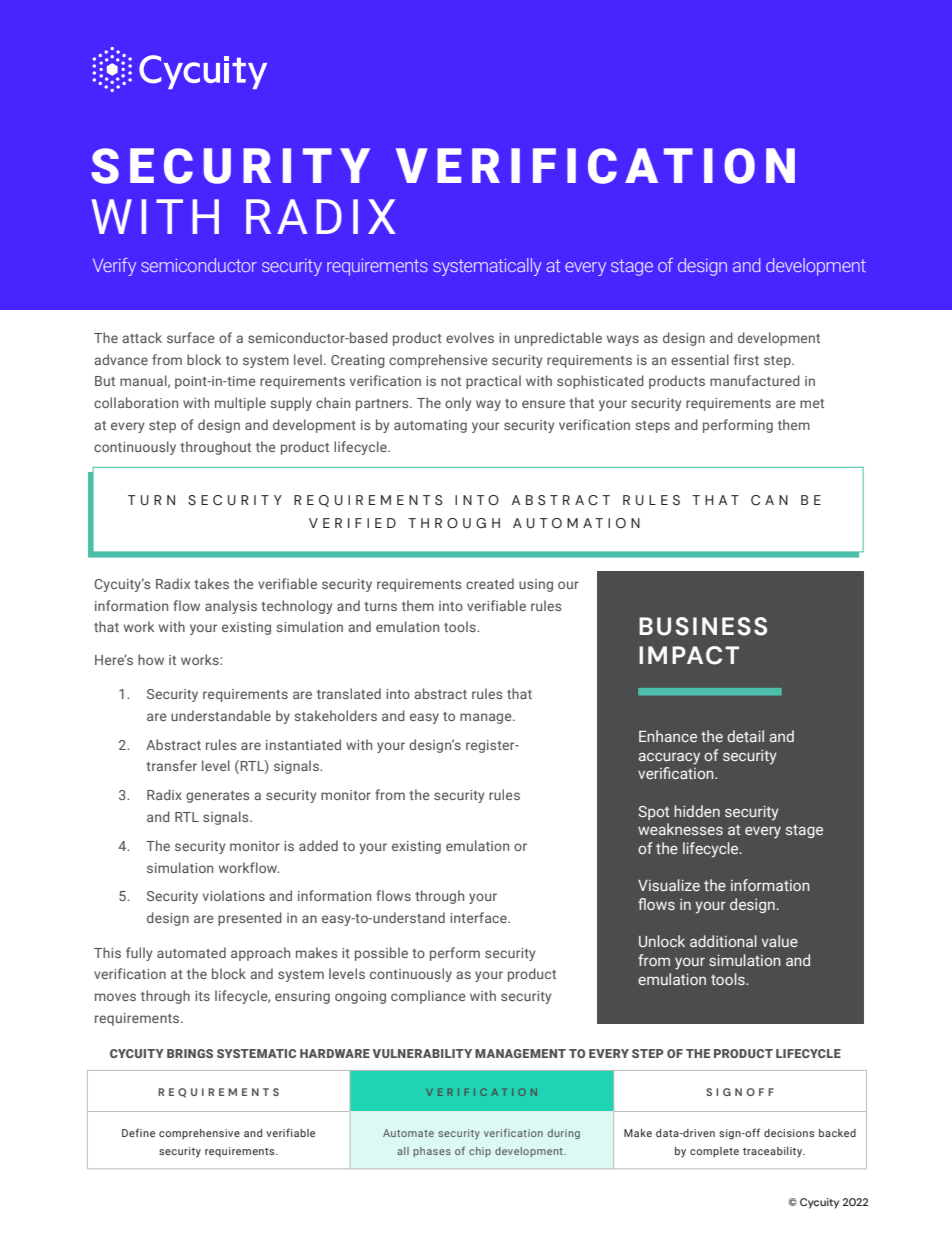 This page has height=1233, width=952. What do you see at coordinates (138, 1132) in the page?
I see `Define` at bounding box center [138, 1132].
